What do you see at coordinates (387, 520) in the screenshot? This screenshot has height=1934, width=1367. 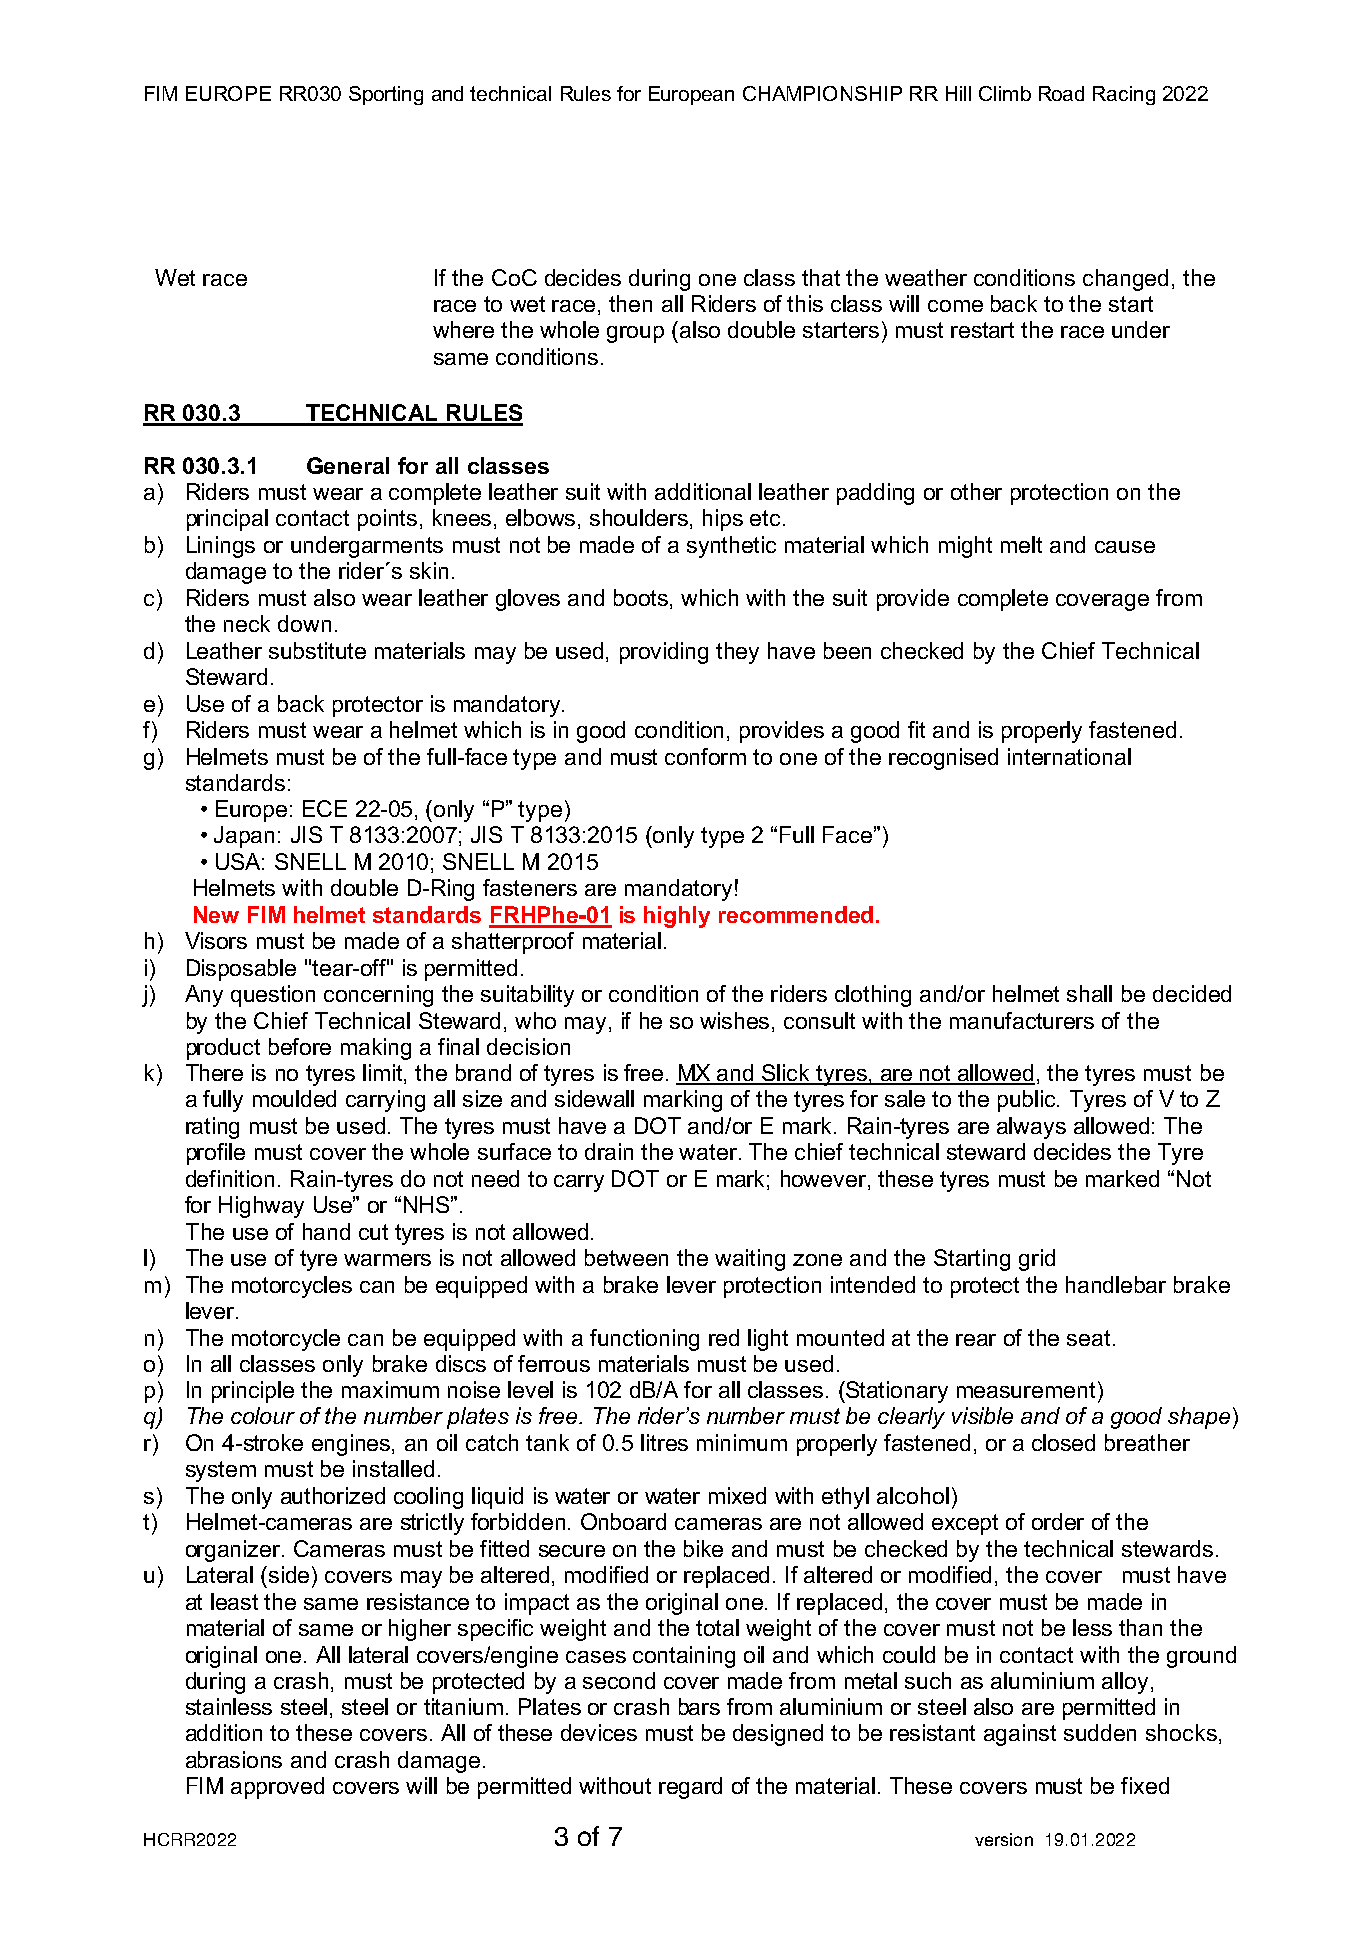 I see `points` at bounding box center [387, 520].
